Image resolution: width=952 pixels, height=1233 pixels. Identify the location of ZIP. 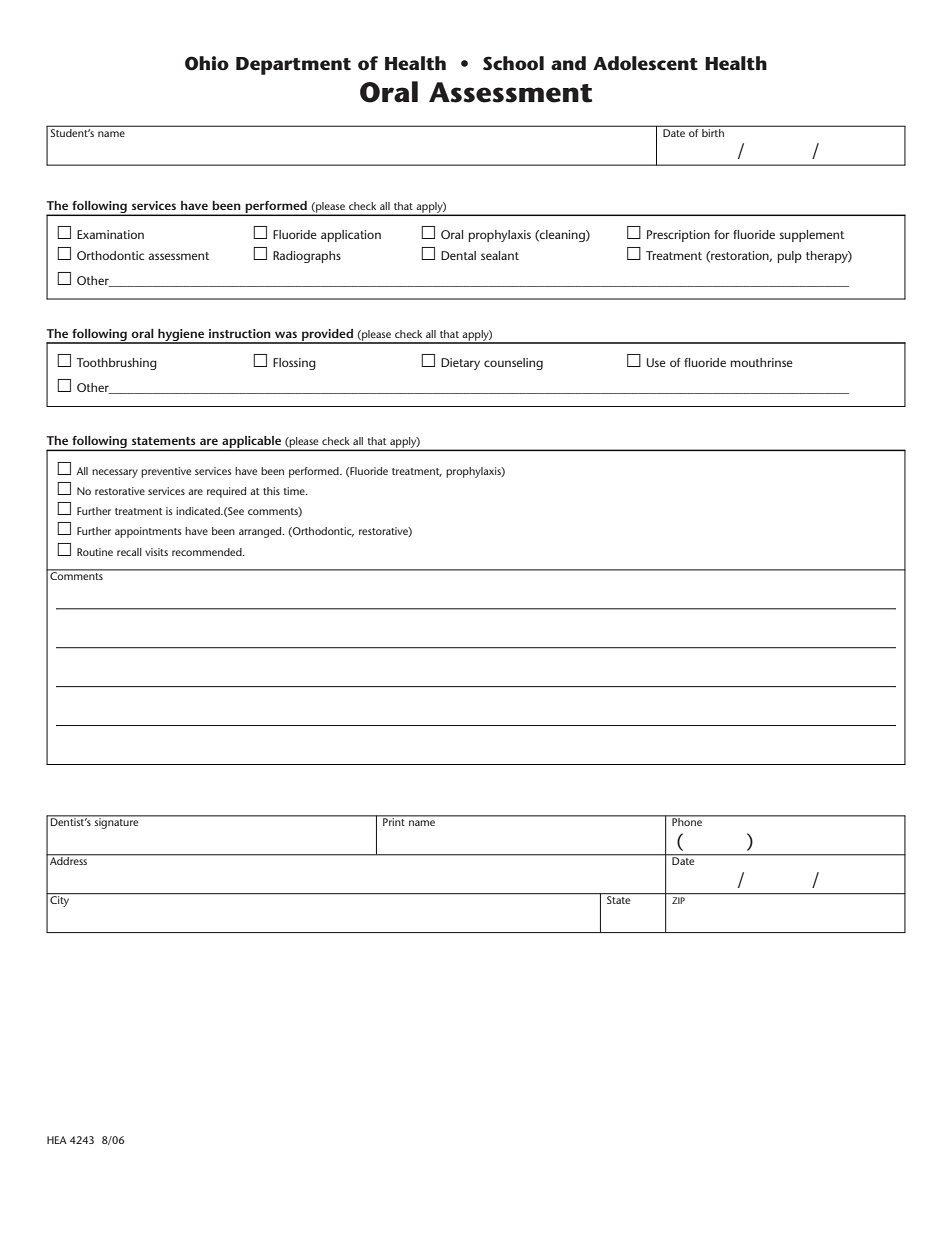
(678, 900).
